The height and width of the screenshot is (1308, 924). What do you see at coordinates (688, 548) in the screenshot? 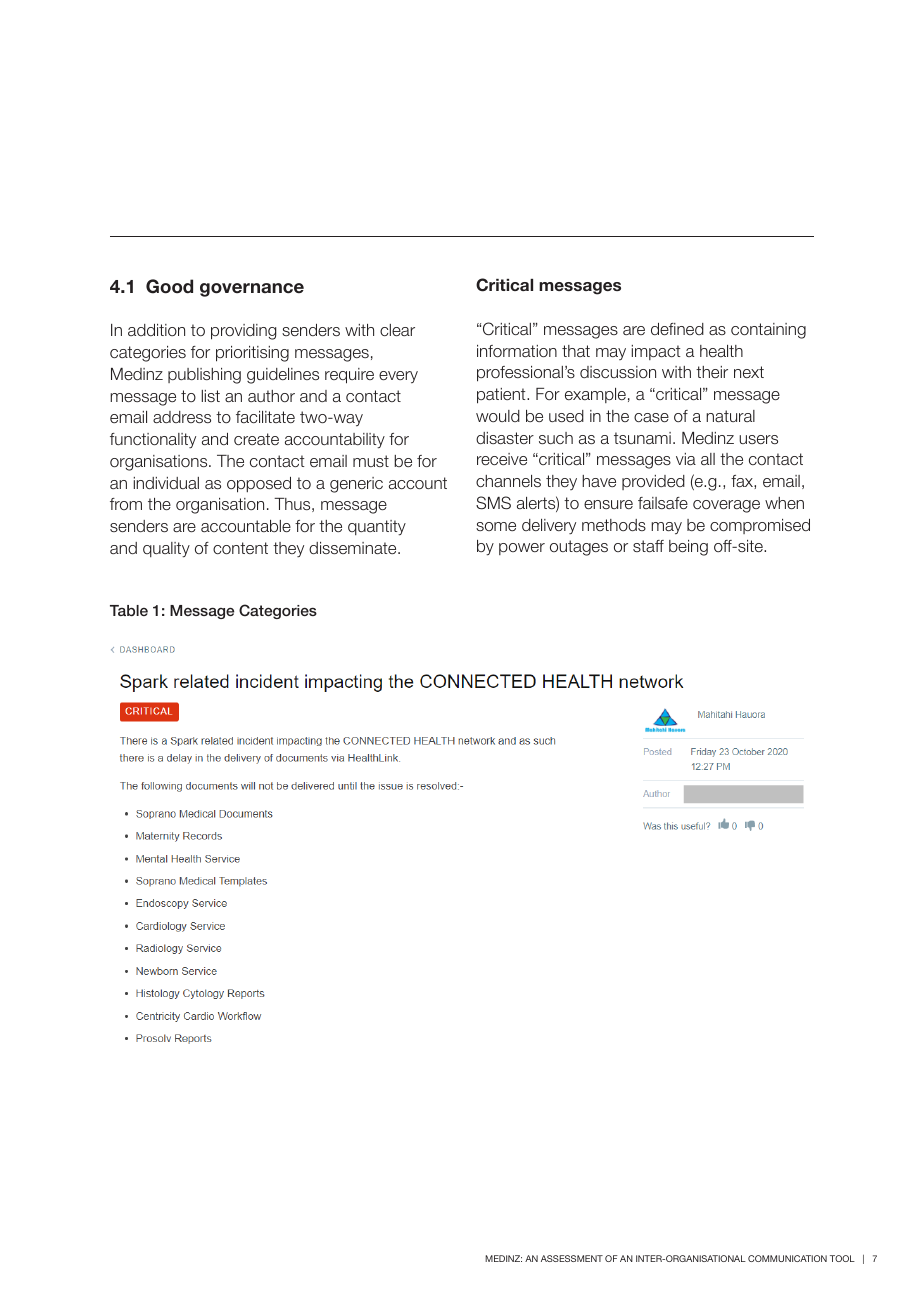
I see `being` at bounding box center [688, 548].
